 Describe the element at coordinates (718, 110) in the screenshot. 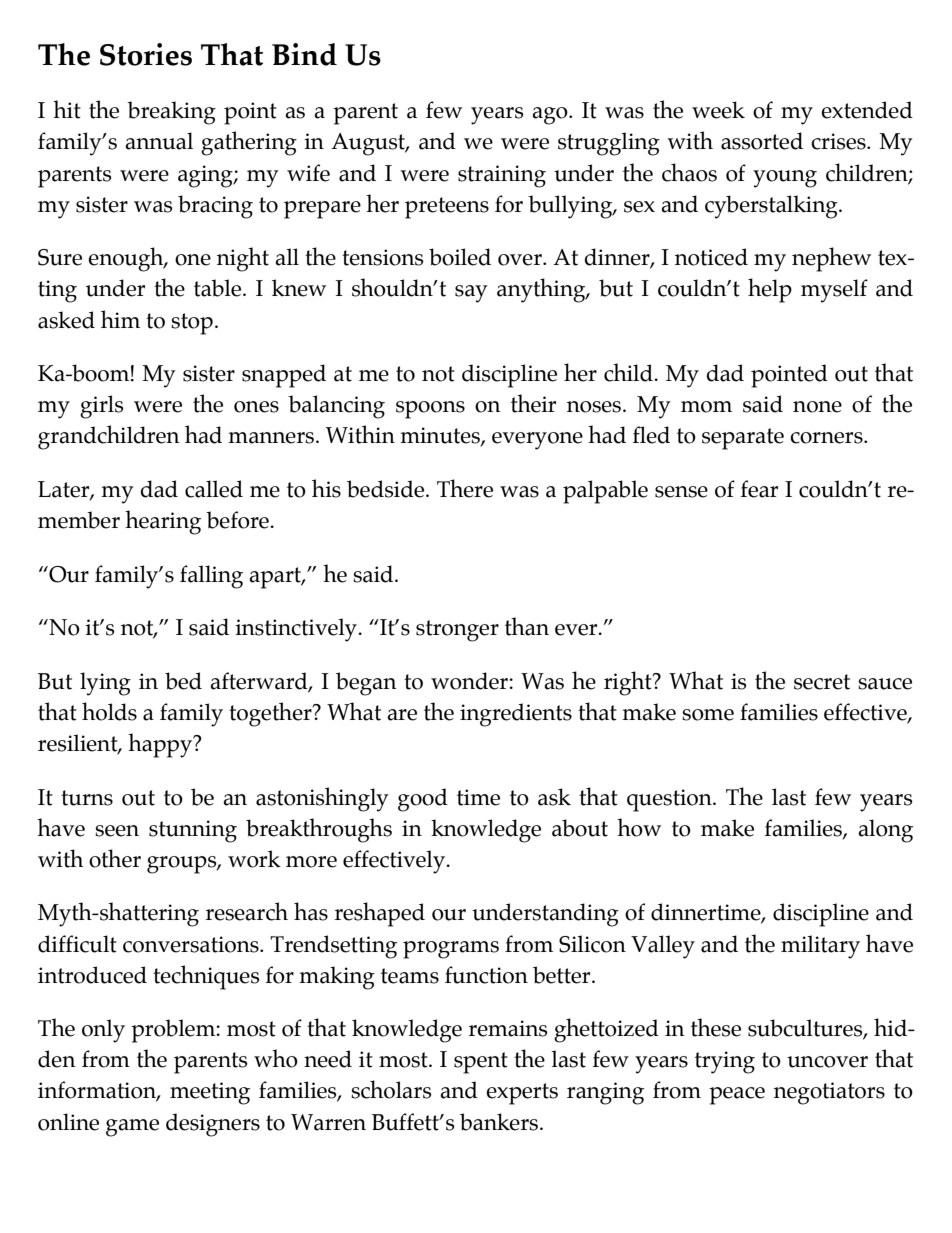

I see `week` at that location.
